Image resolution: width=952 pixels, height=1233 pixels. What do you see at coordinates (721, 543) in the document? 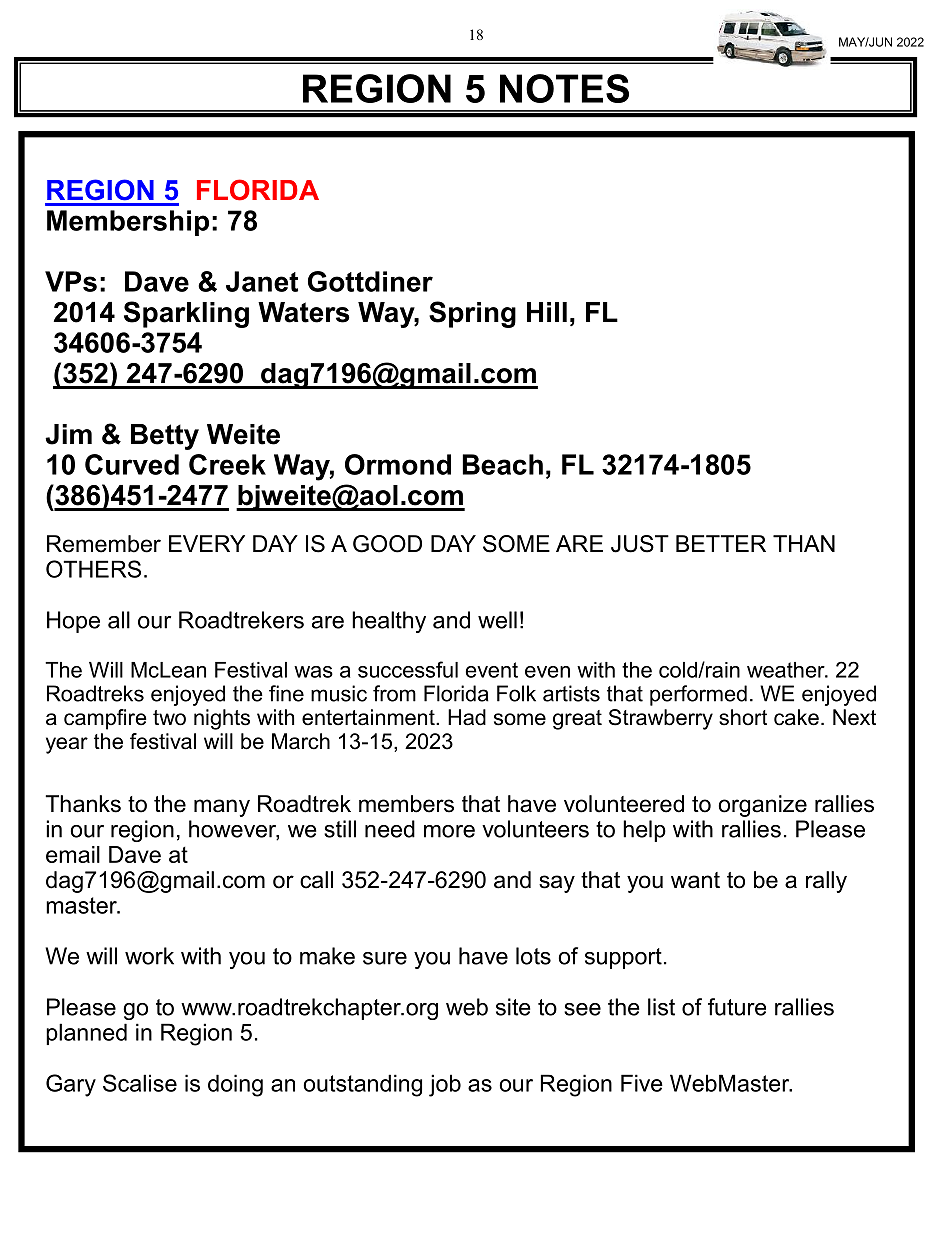
I see `BETTER` at bounding box center [721, 543].
